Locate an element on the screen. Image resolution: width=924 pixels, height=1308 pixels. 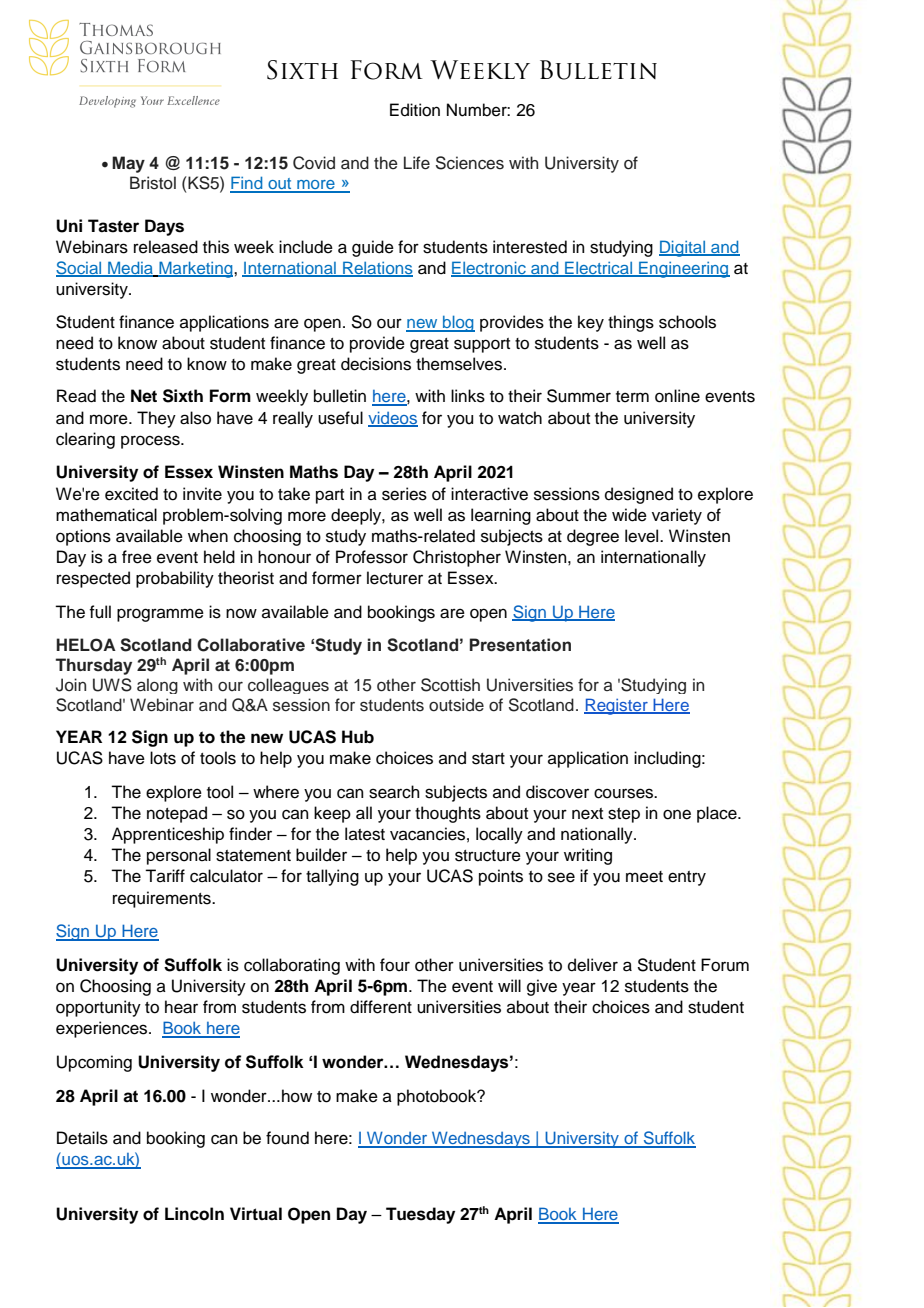
Tuesday is located at coordinates (420, 1215).
